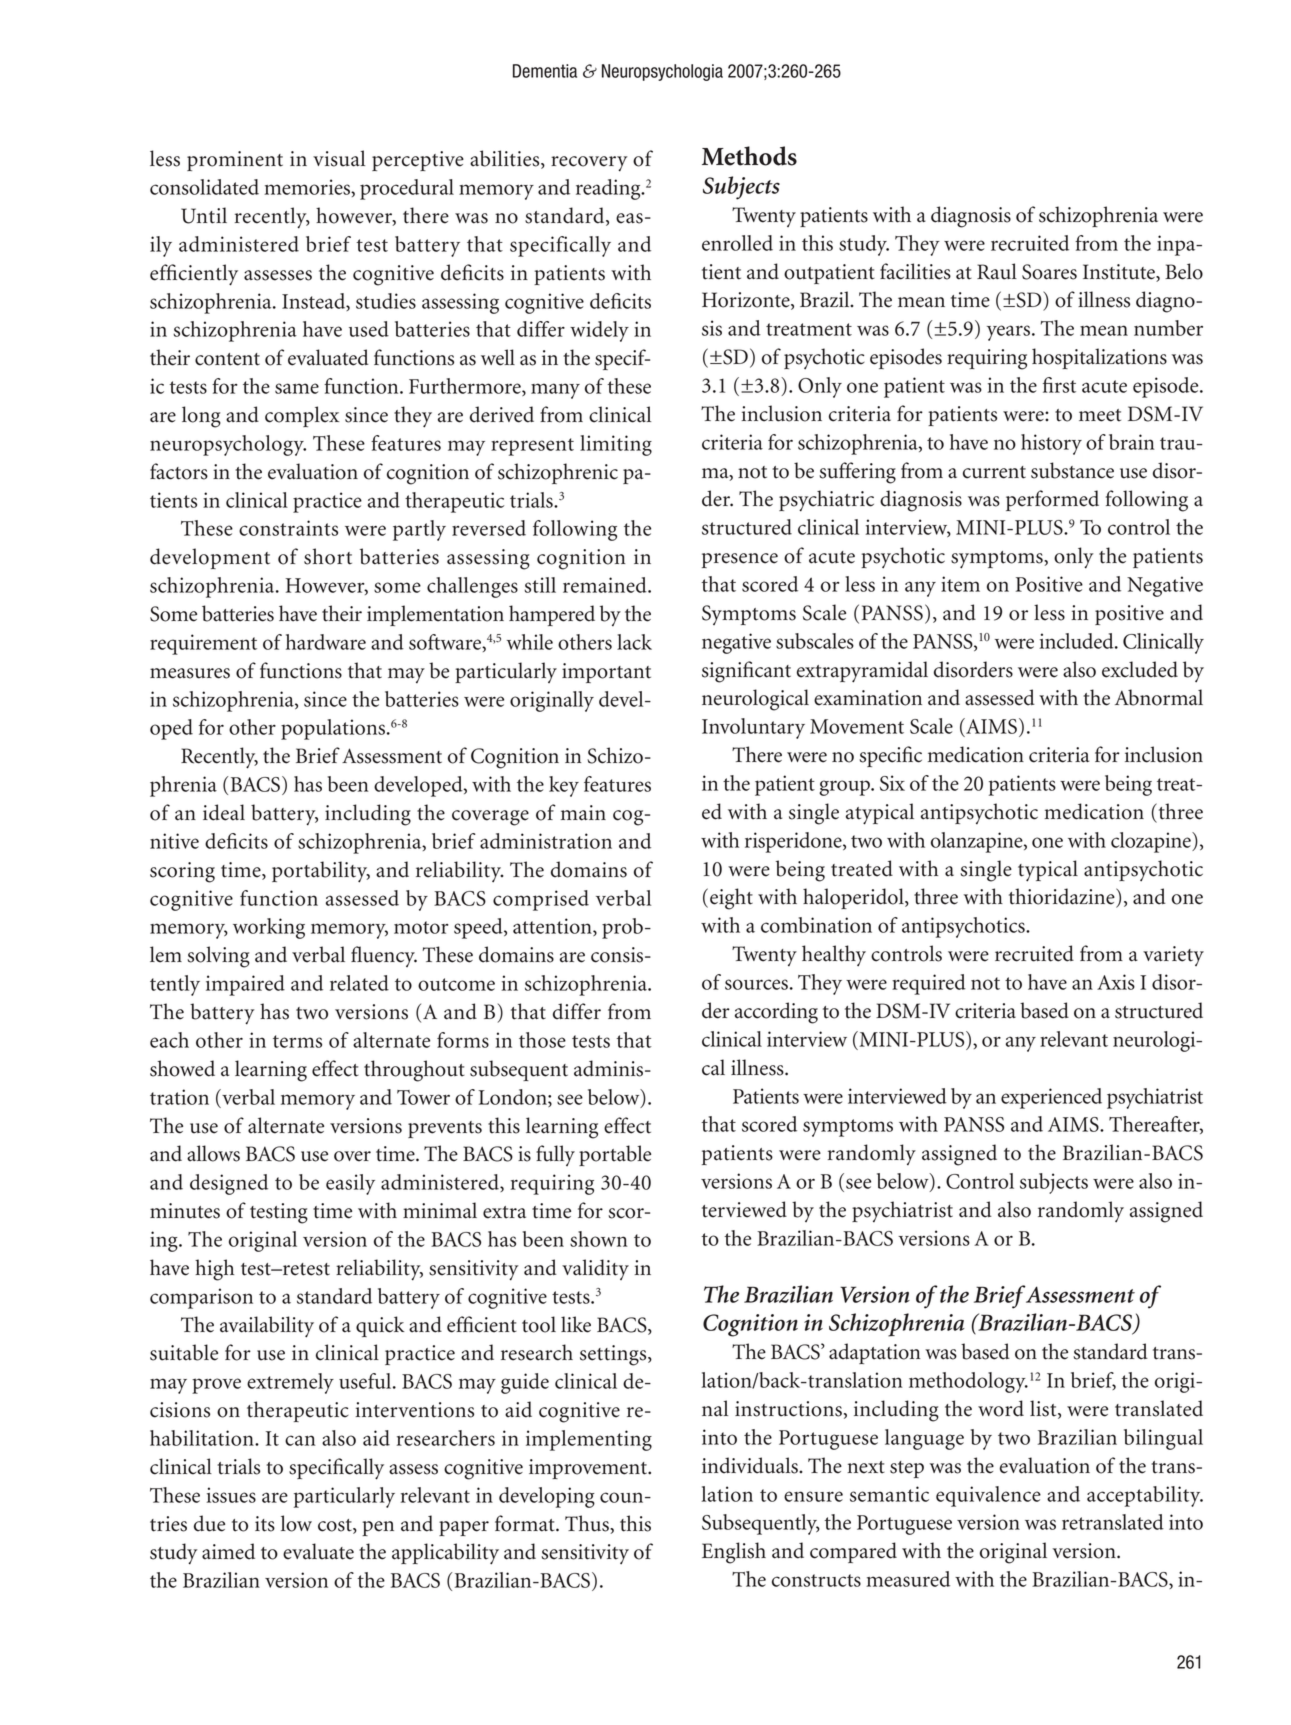 This image has height=1725, width=1291. What do you see at coordinates (1078, 641) in the image?
I see `included` at bounding box center [1078, 641].
